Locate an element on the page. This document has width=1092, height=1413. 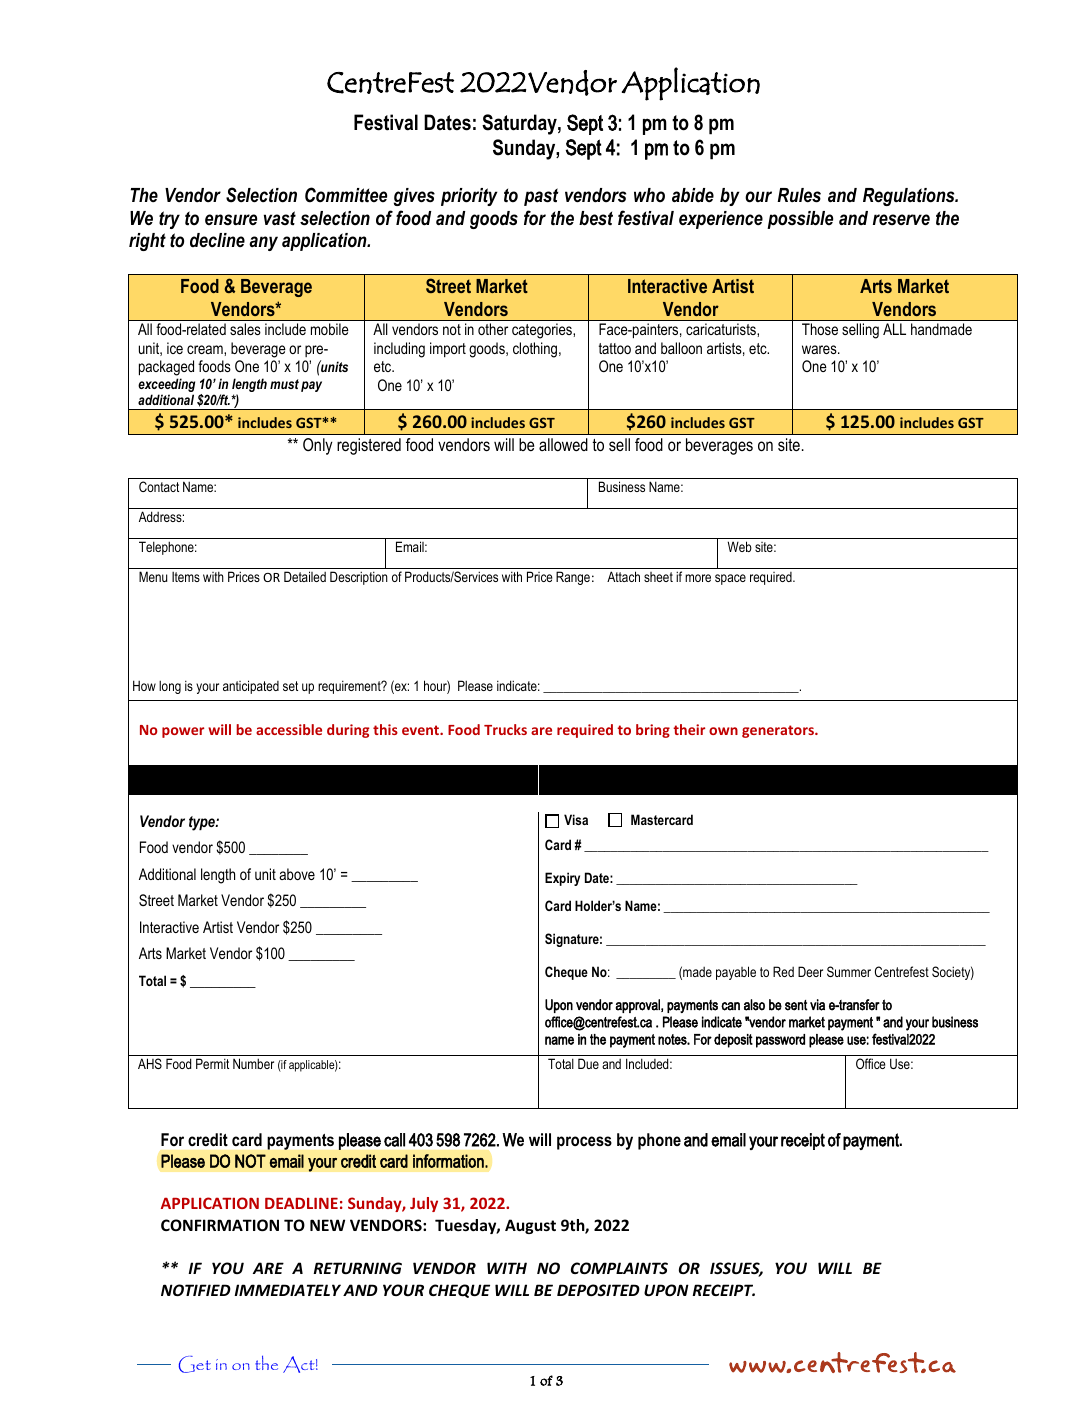
ensure is located at coordinates (231, 220).
